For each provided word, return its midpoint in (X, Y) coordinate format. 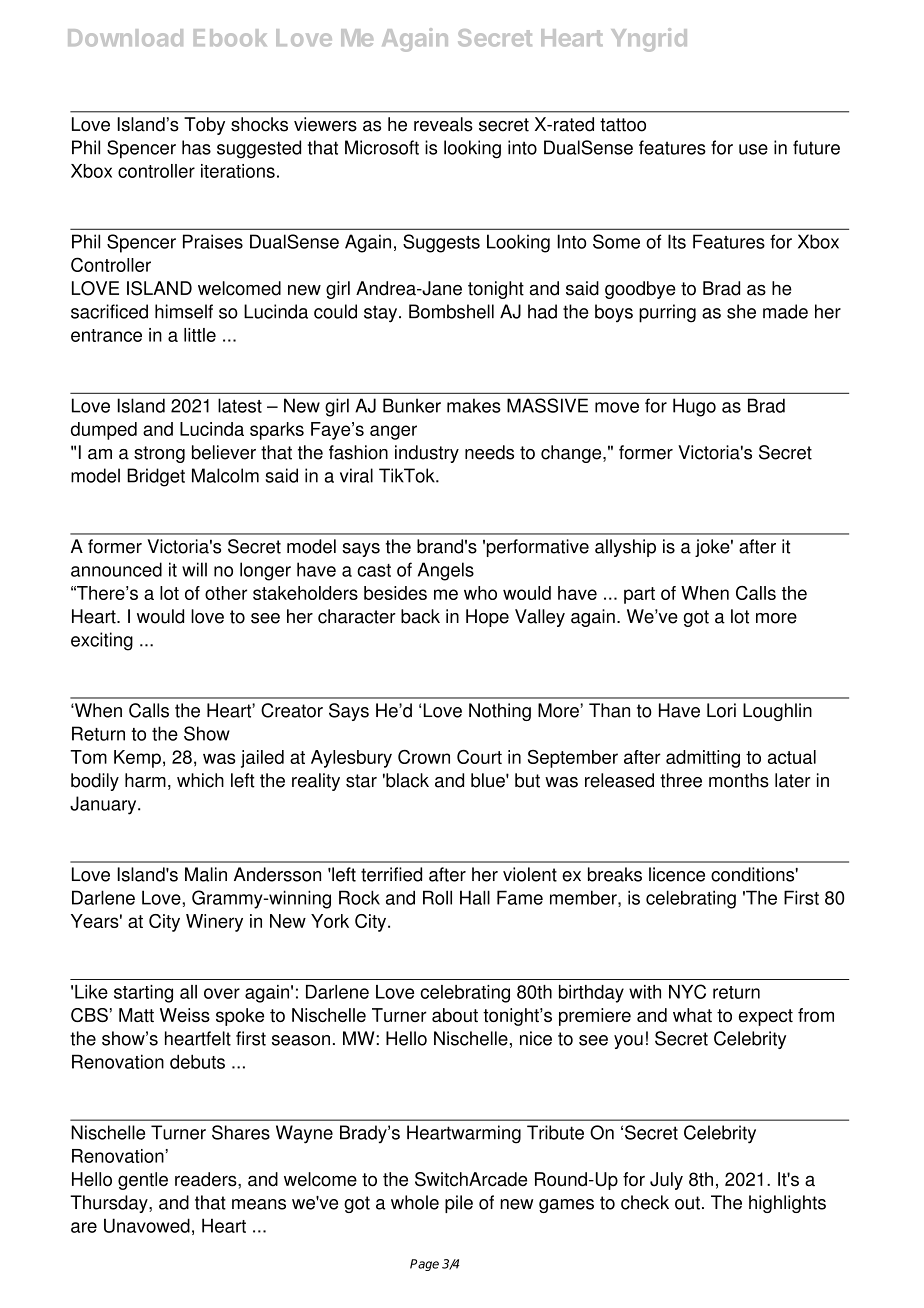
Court (479, 757)
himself (184, 311)
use (753, 149)
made (785, 311)
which (200, 780)
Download (125, 38)
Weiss (185, 1015)
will (194, 569)
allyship (625, 548)
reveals (443, 124)
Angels (446, 571)
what (692, 1015)
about (455, 1015)
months (739, 780)
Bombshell (451, 311)
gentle (143, 1181)
